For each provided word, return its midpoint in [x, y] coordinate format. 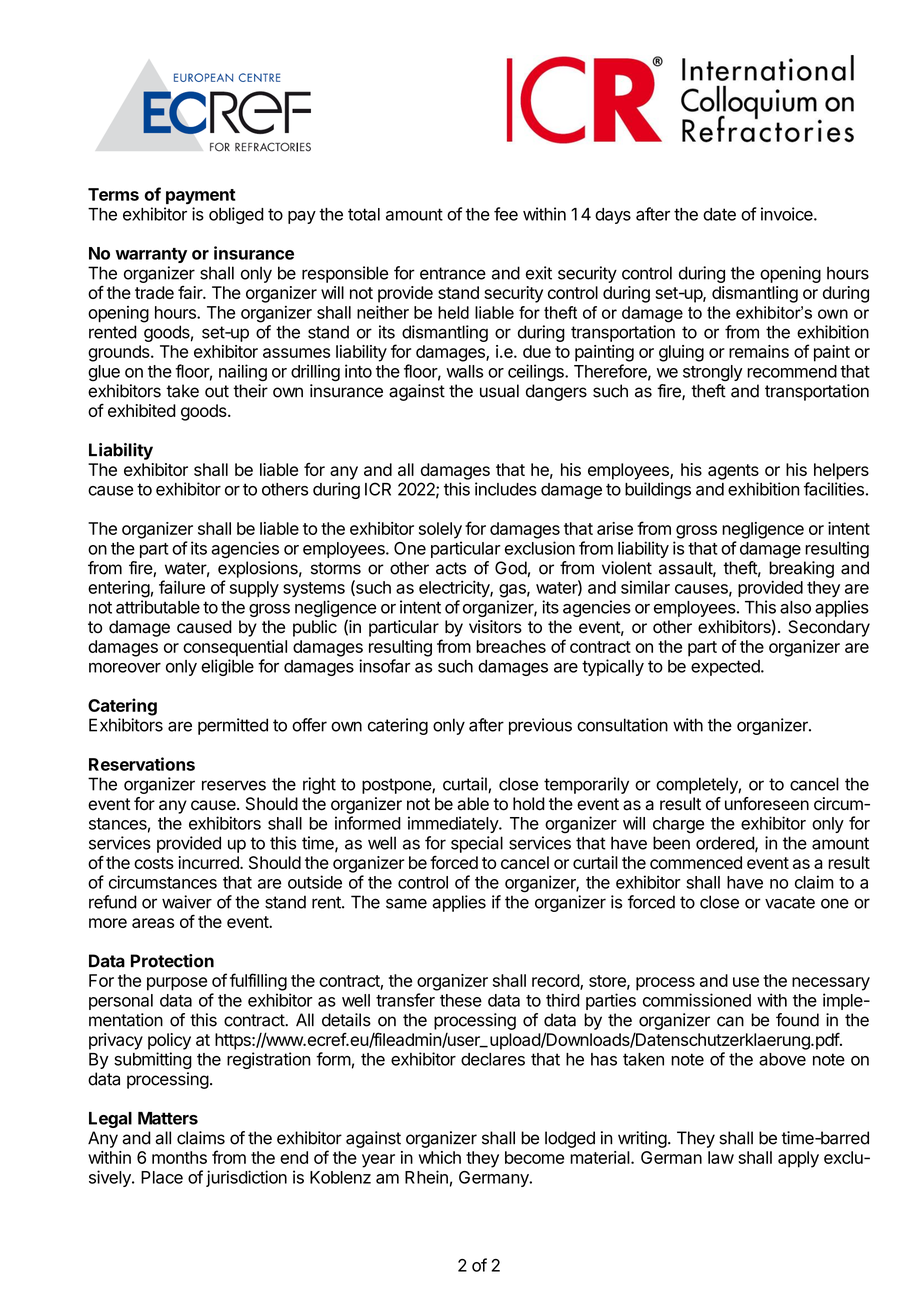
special [477, 844]
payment [201, 197]
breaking [801, 569]
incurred [209, 862]
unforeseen [767, 804]
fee [506, 214]
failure [182, 587]
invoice [788, 214]
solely [440, 530]
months [179, 1157]
